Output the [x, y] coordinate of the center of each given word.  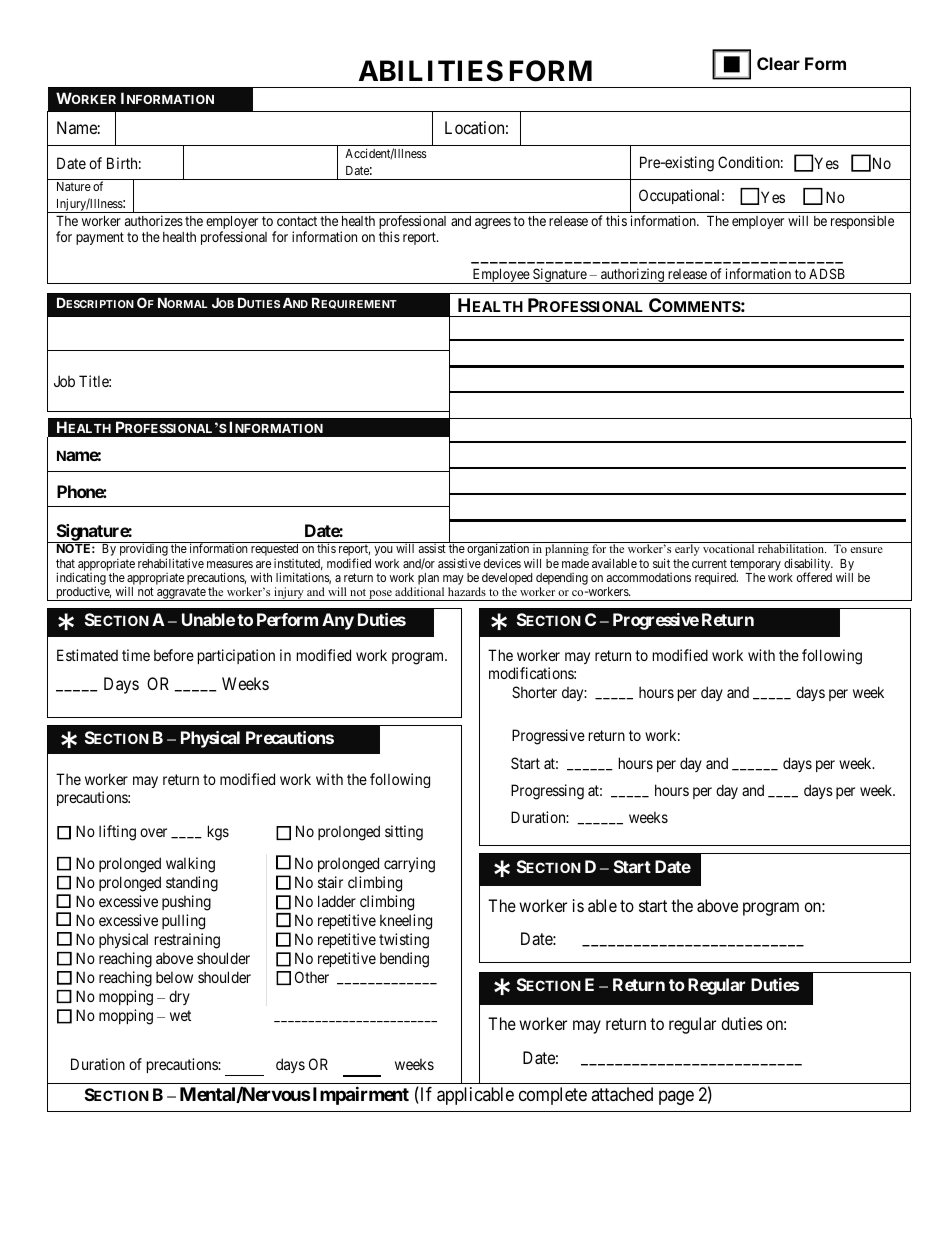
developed [507, 580]
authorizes [154, 220]
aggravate [181, 594]
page [676, 1097]
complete [553, 1096]
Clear [778, 63]
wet [180, 1015]
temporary [755, 566]
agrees [493, 223]
